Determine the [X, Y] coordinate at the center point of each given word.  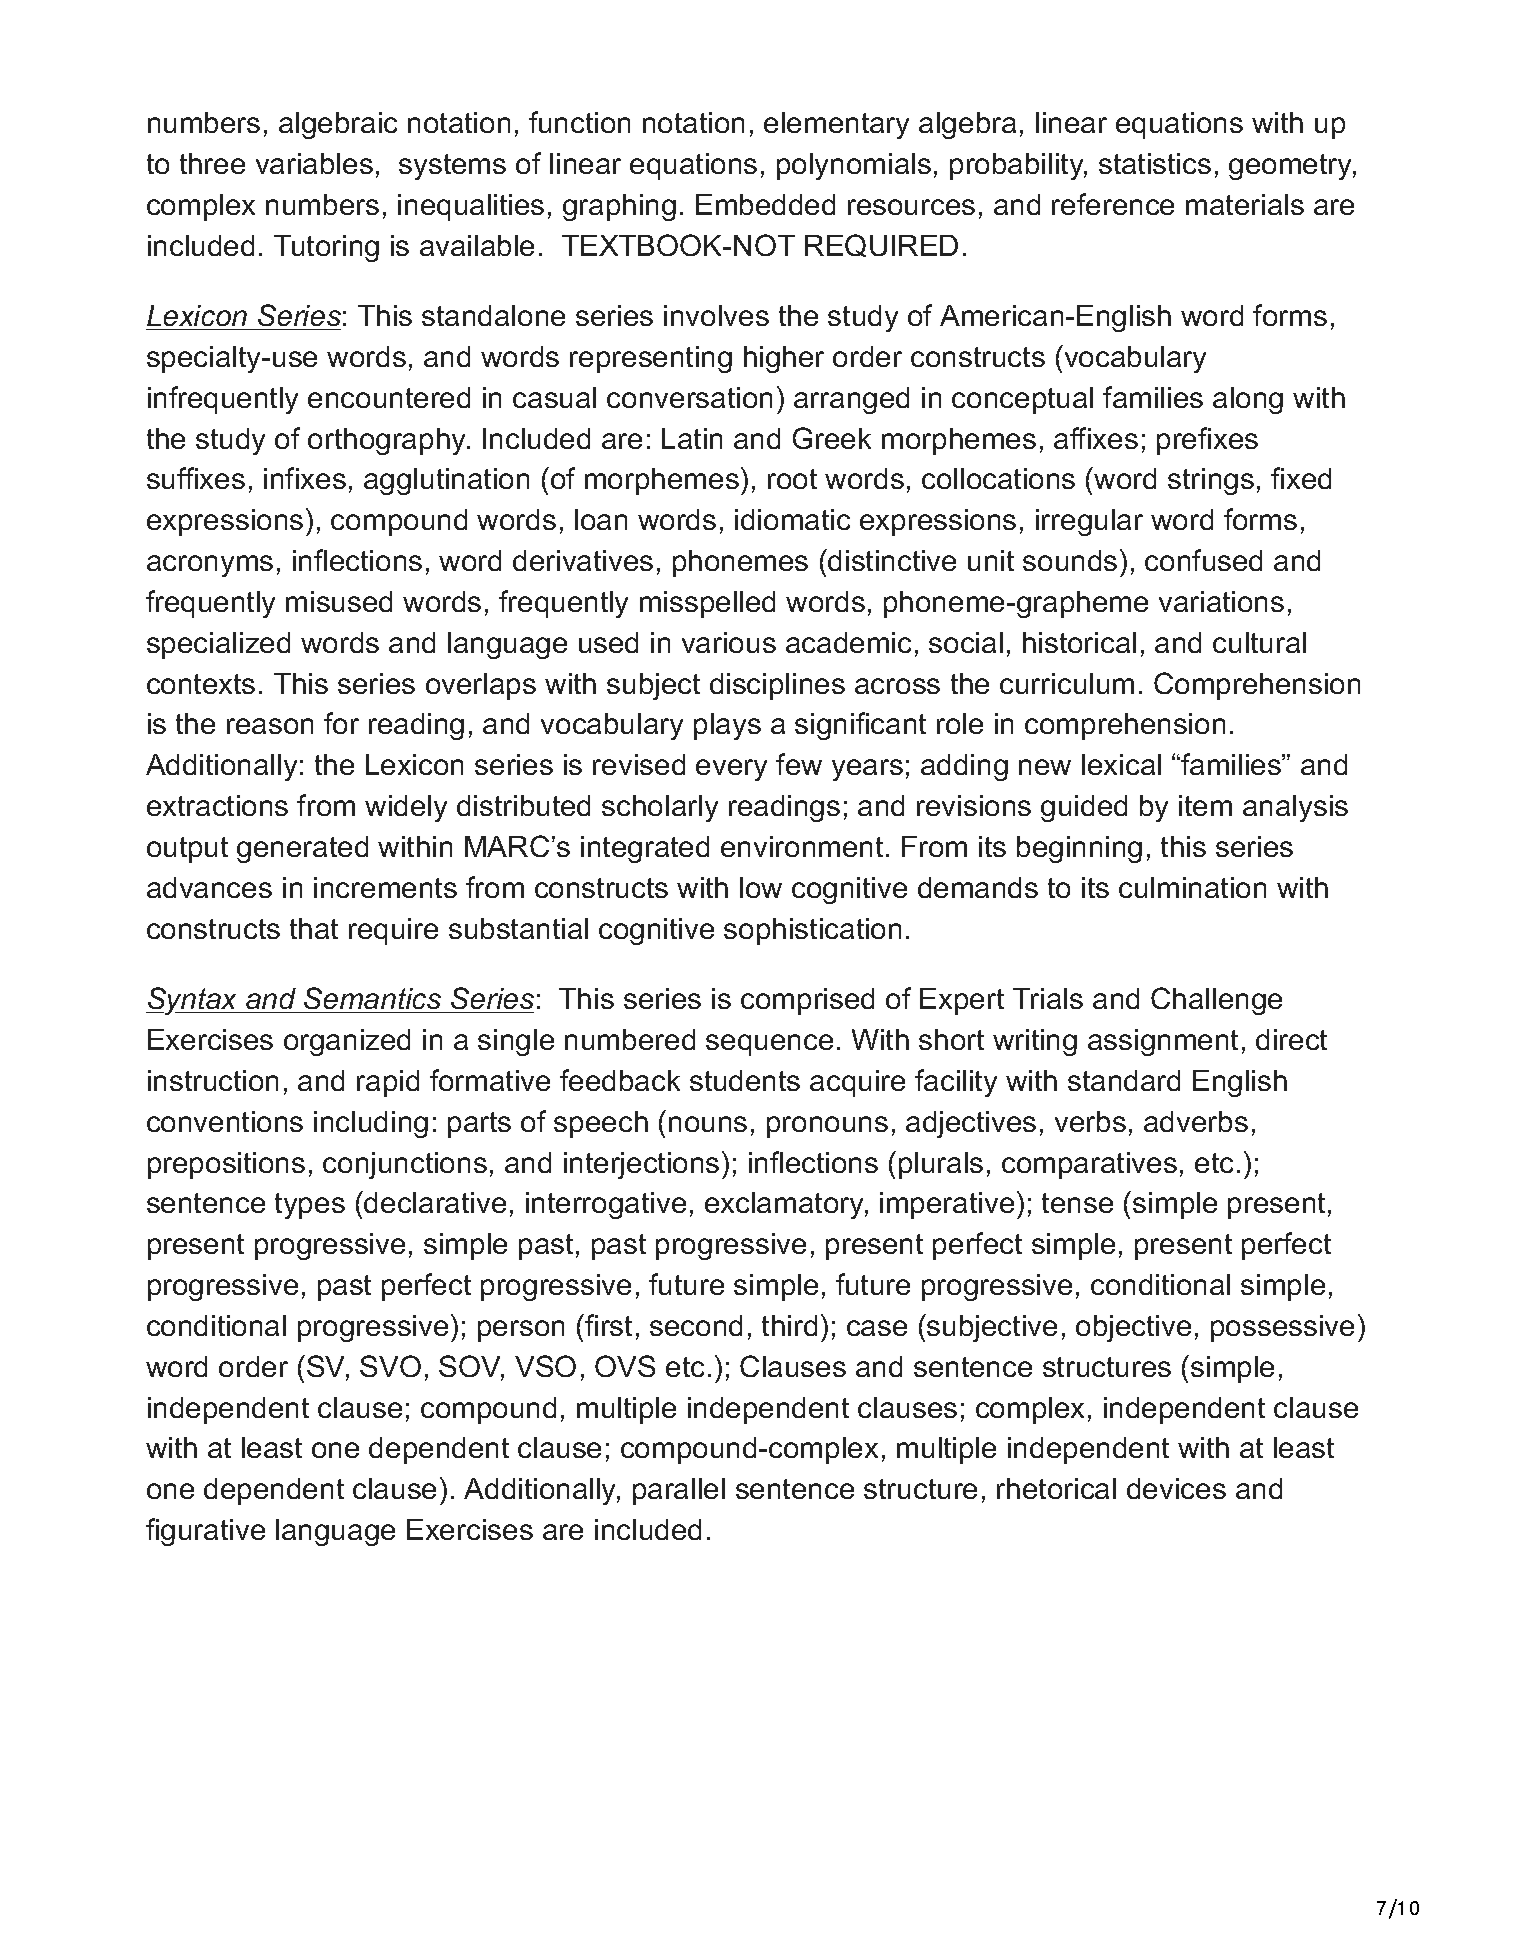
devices [1176, 1488]
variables [314, 163]
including [371, 1124]
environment [802, 846]
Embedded [765, 204]
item [1205, 805]
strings [1211, 481]
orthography [388, 441]
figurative [205, 1532]
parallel [679, 1491]
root [792, 479]
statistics [1155, 163]
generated [302, 849]
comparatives [1089, 1165]
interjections [641, 1165]
